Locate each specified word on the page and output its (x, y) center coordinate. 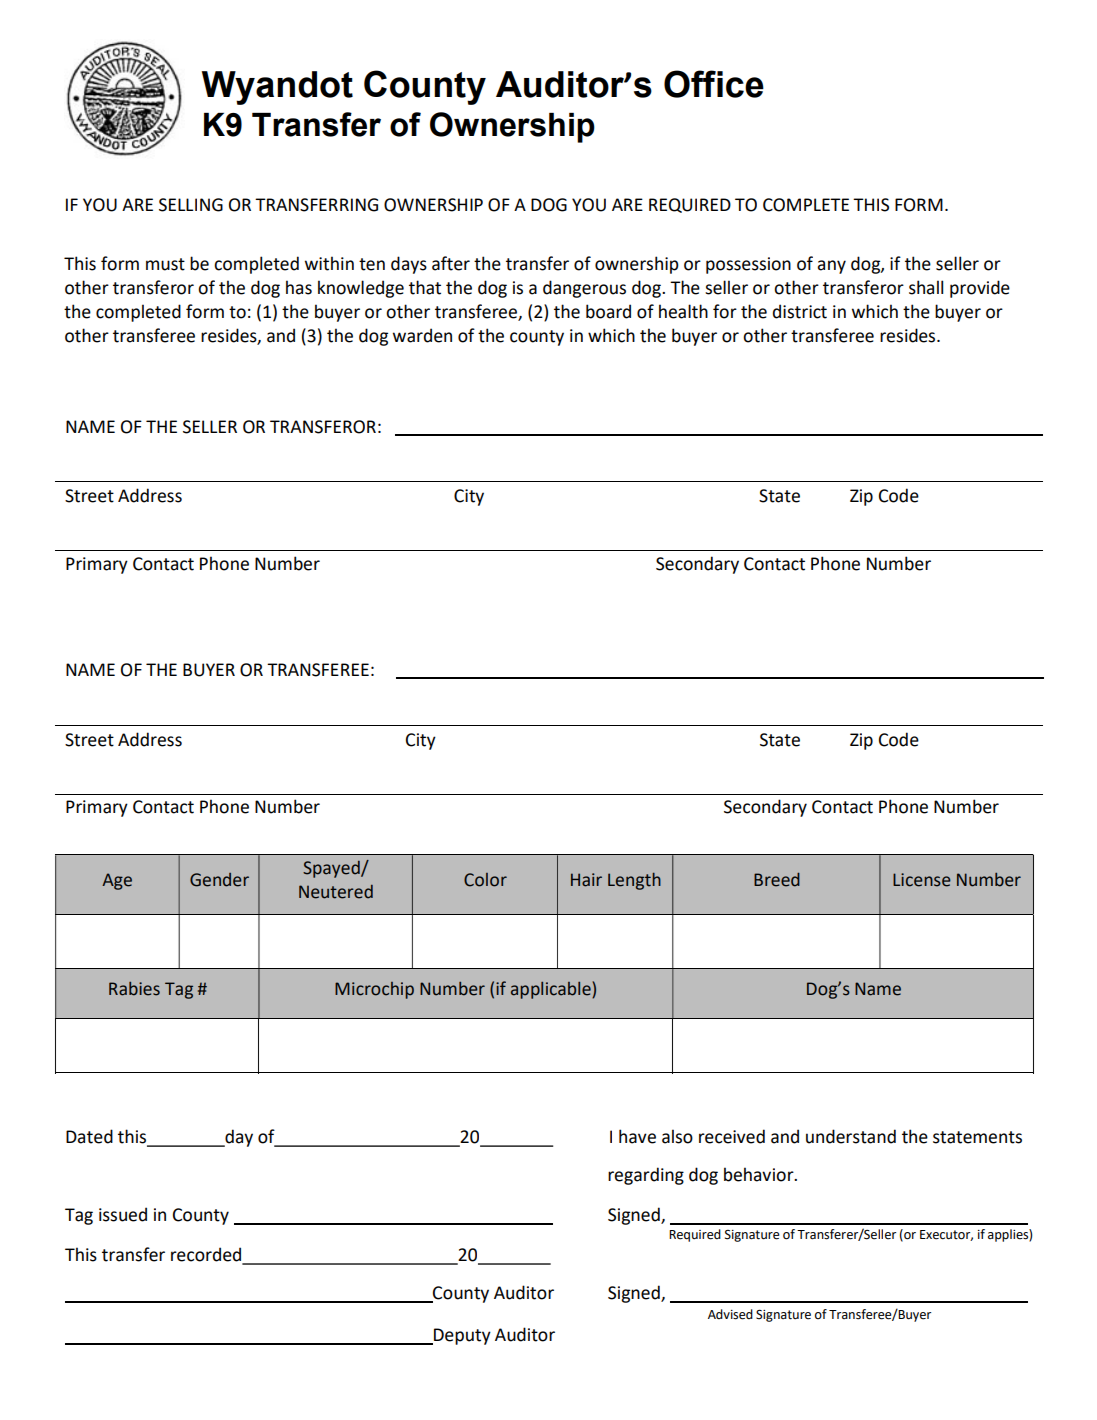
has (299, 287)
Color (485, 880)
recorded (207, 1255)
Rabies (134, 989)
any (831, 267)
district (800, 311)
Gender (219, 880)
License (922, 880)
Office (714, 84)
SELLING (191, 205)
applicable (552, 990)
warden (422, 335)
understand (851, 1136)
